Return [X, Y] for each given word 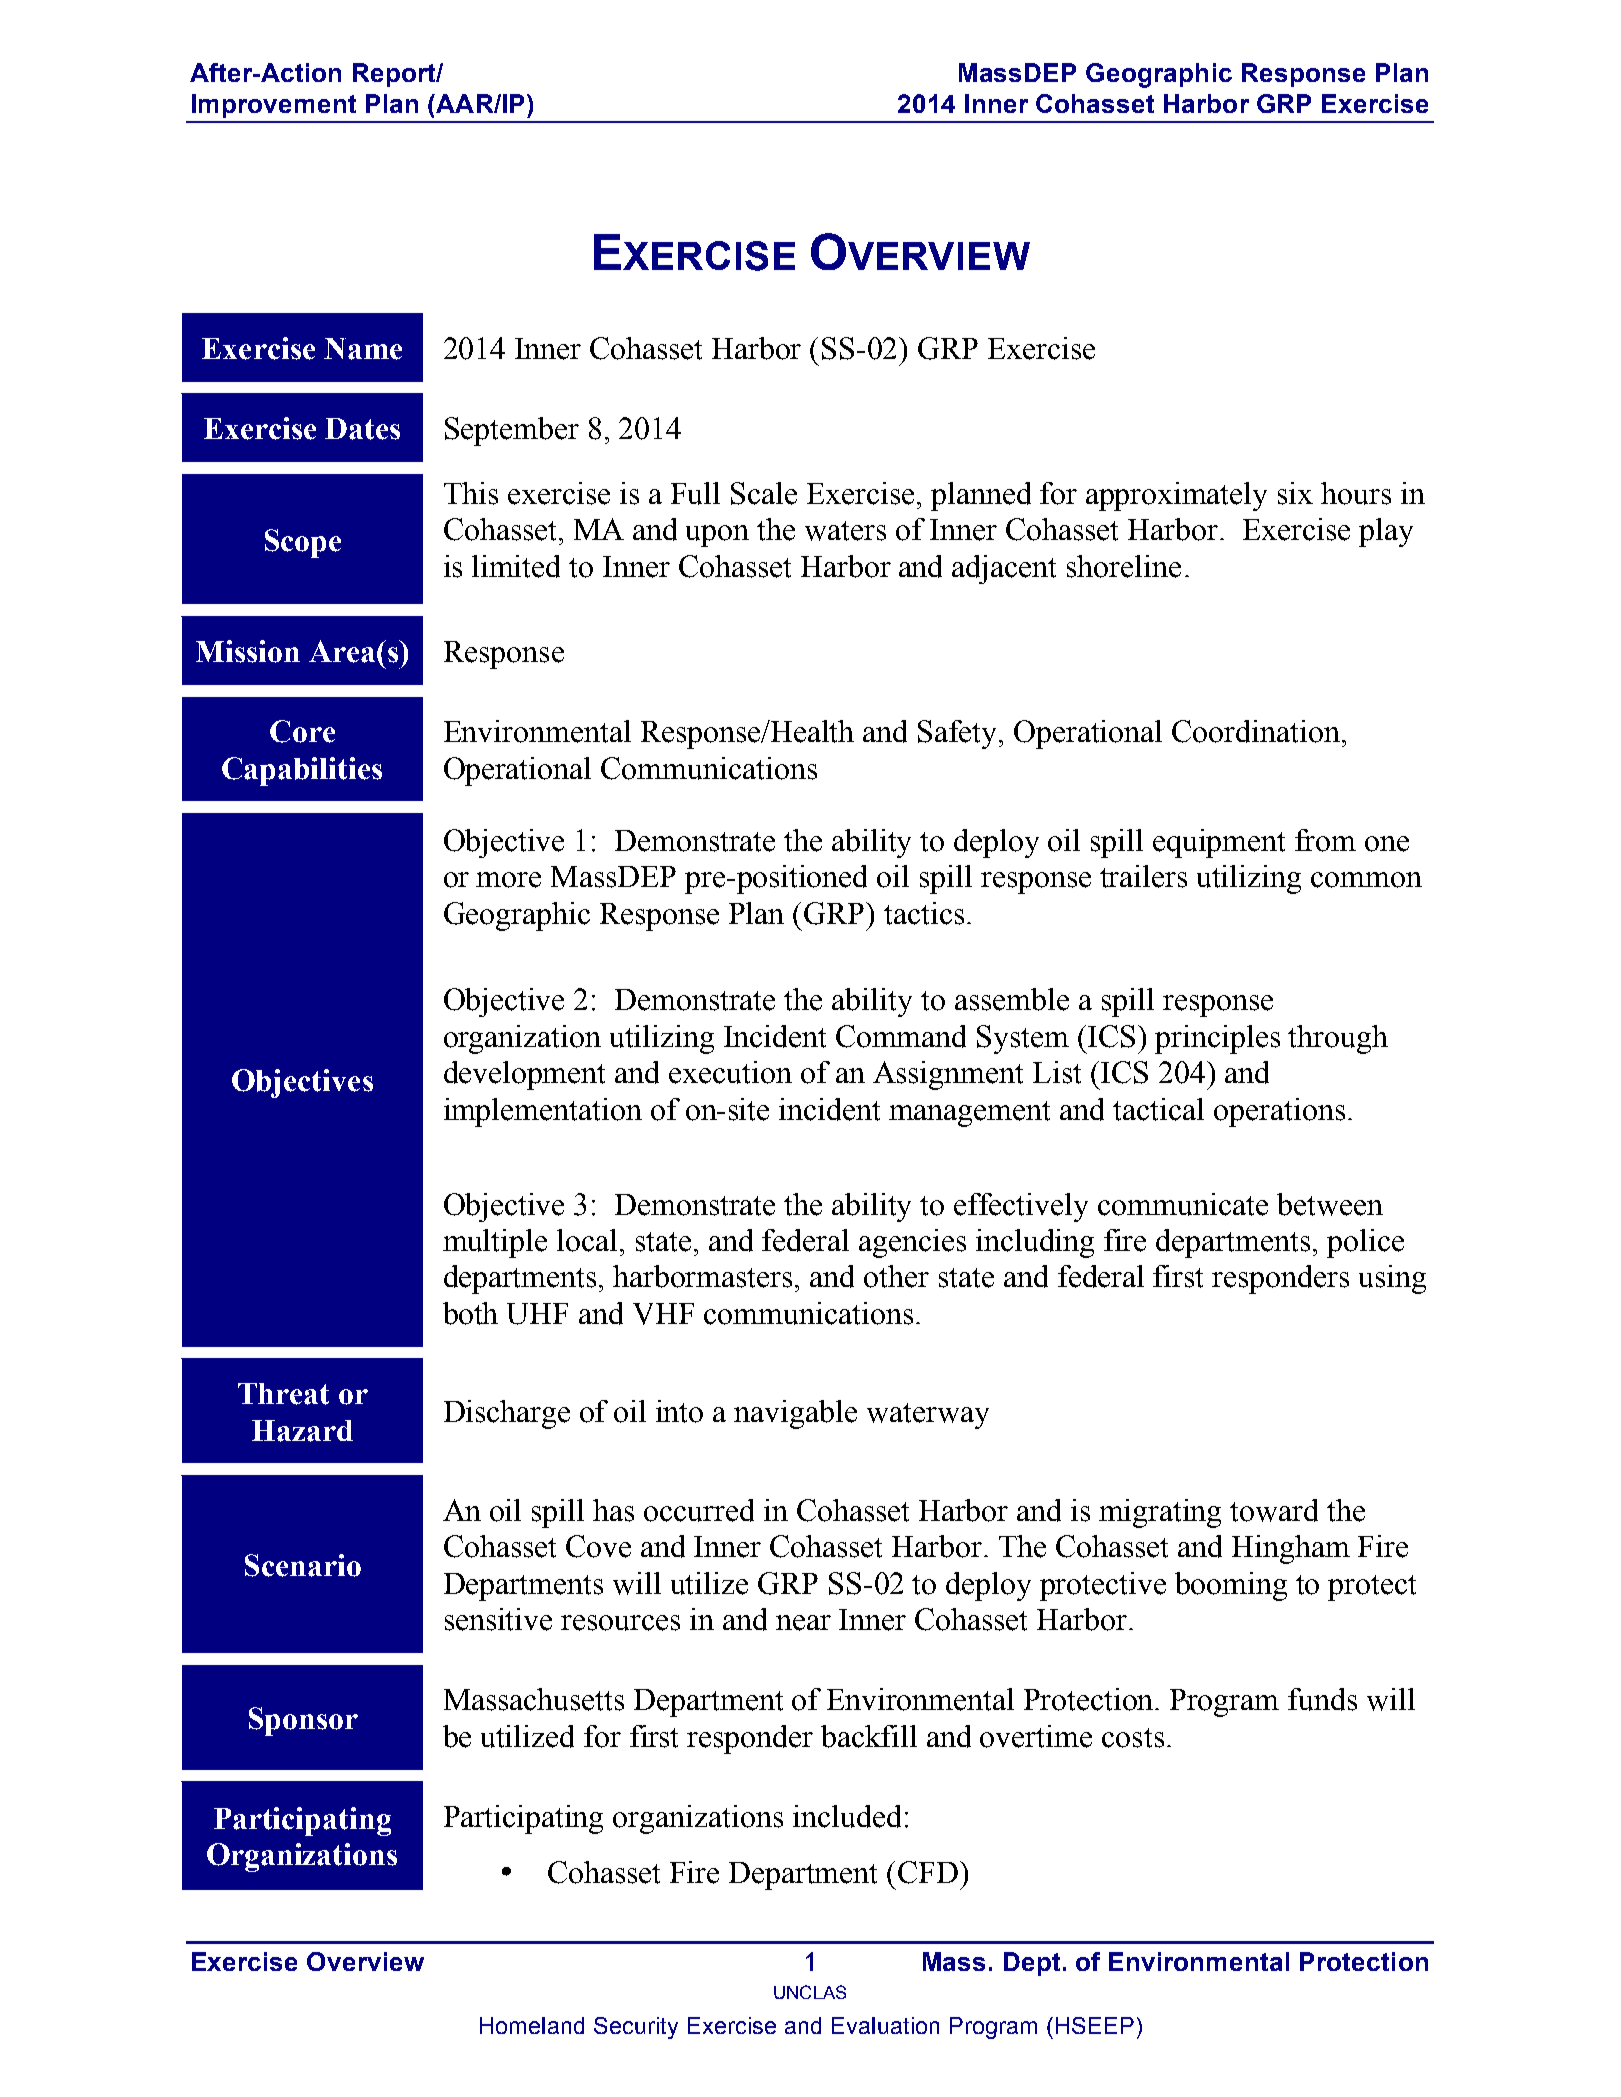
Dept [1032, 1964]
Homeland [532, 2025]
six [1295, 493]
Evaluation [885, 2025]
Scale [764, 493]
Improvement [274, 106]
